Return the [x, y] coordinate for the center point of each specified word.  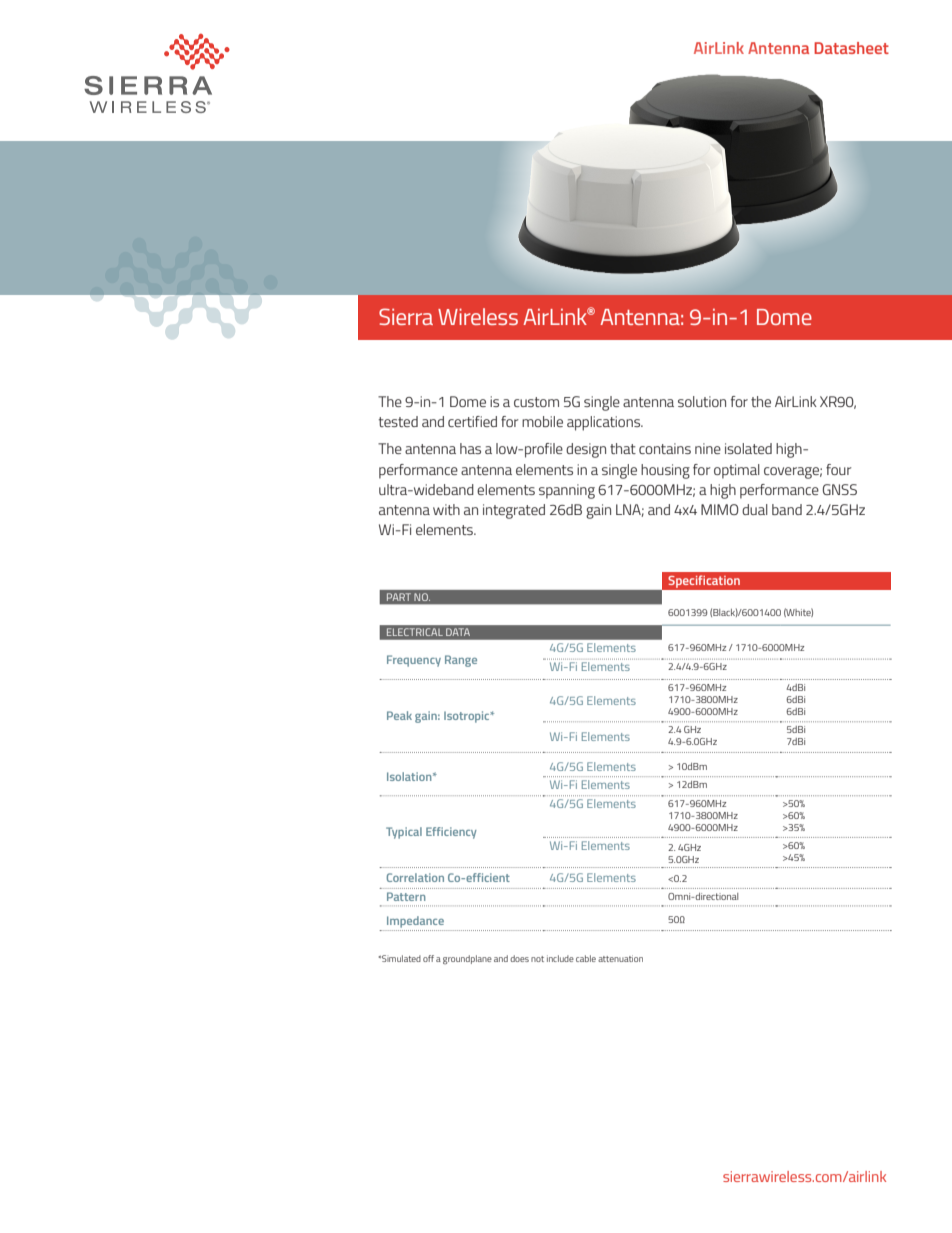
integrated [514, 511]
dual [755, 509]
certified [472, 421]
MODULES [750, 318]
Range [461, 661]
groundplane [467, 959]
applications [605, 423]
